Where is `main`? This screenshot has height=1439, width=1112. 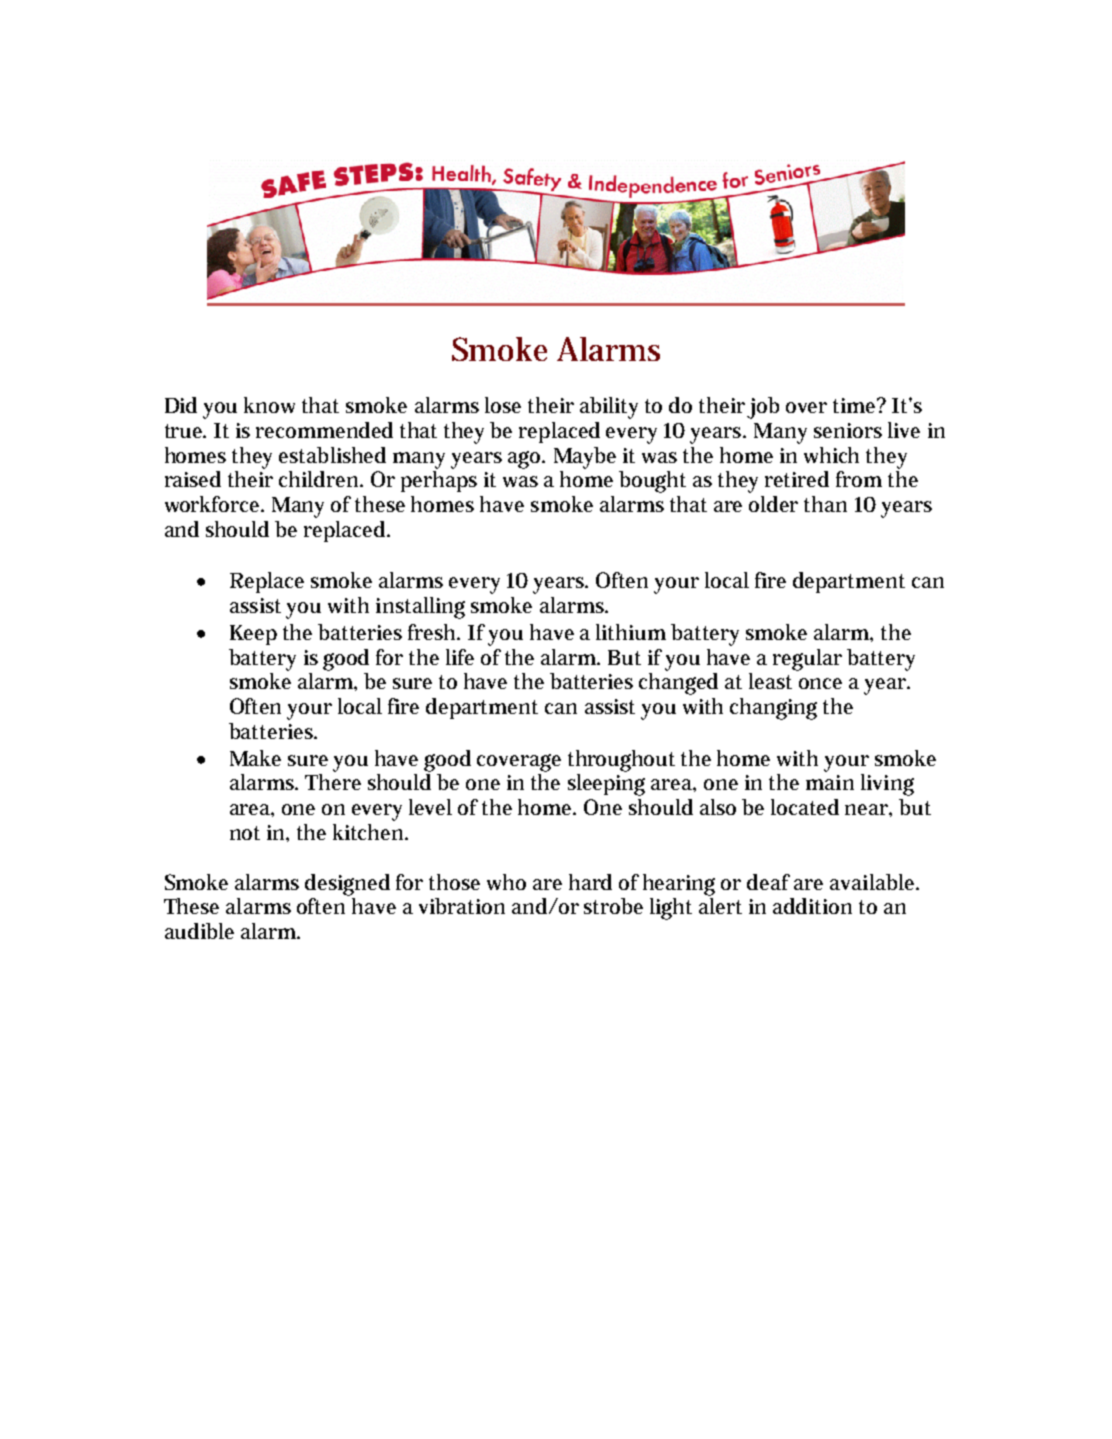 main is located at coordinates (830, 782).
